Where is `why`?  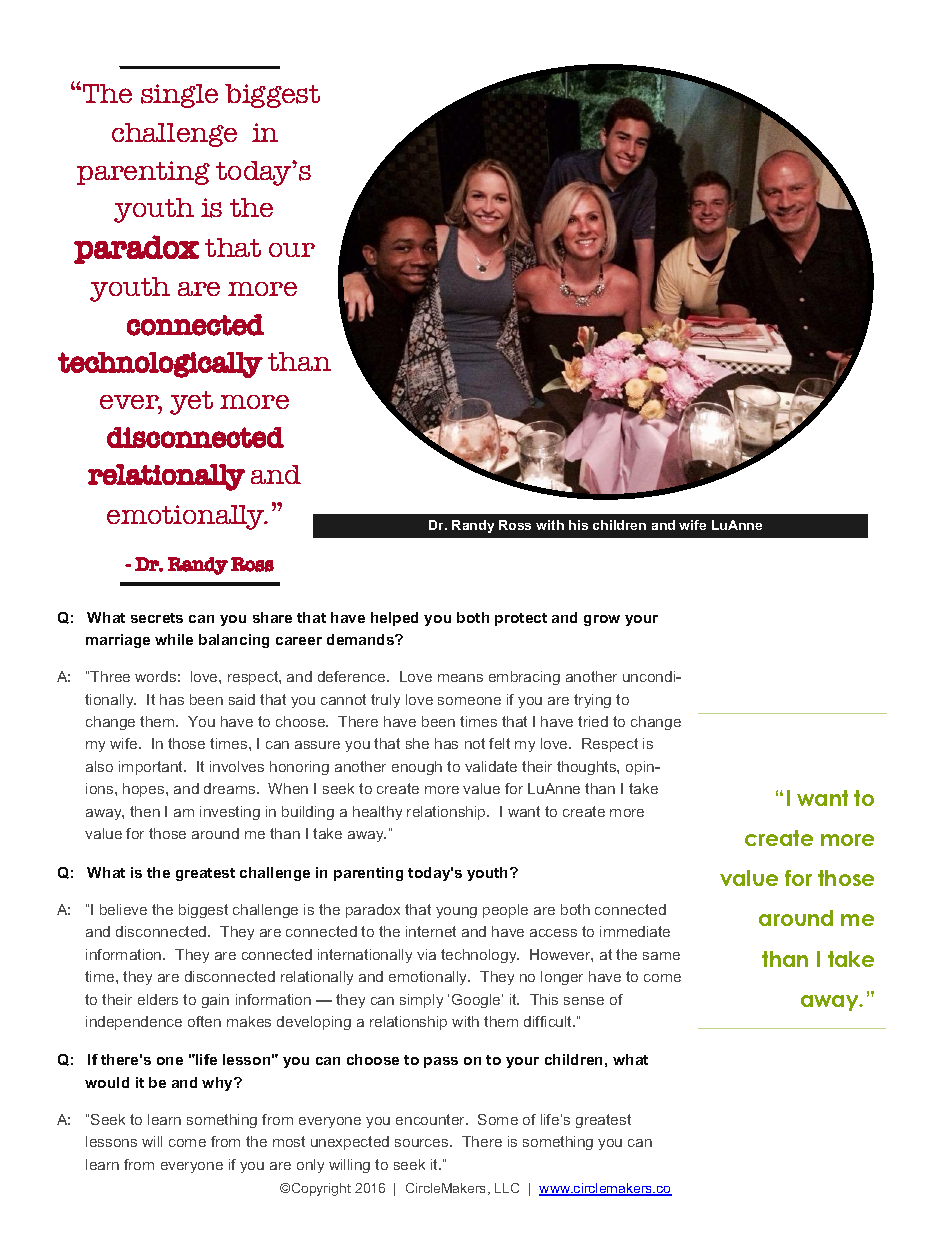 why is located at coordinates (219, 1084).
